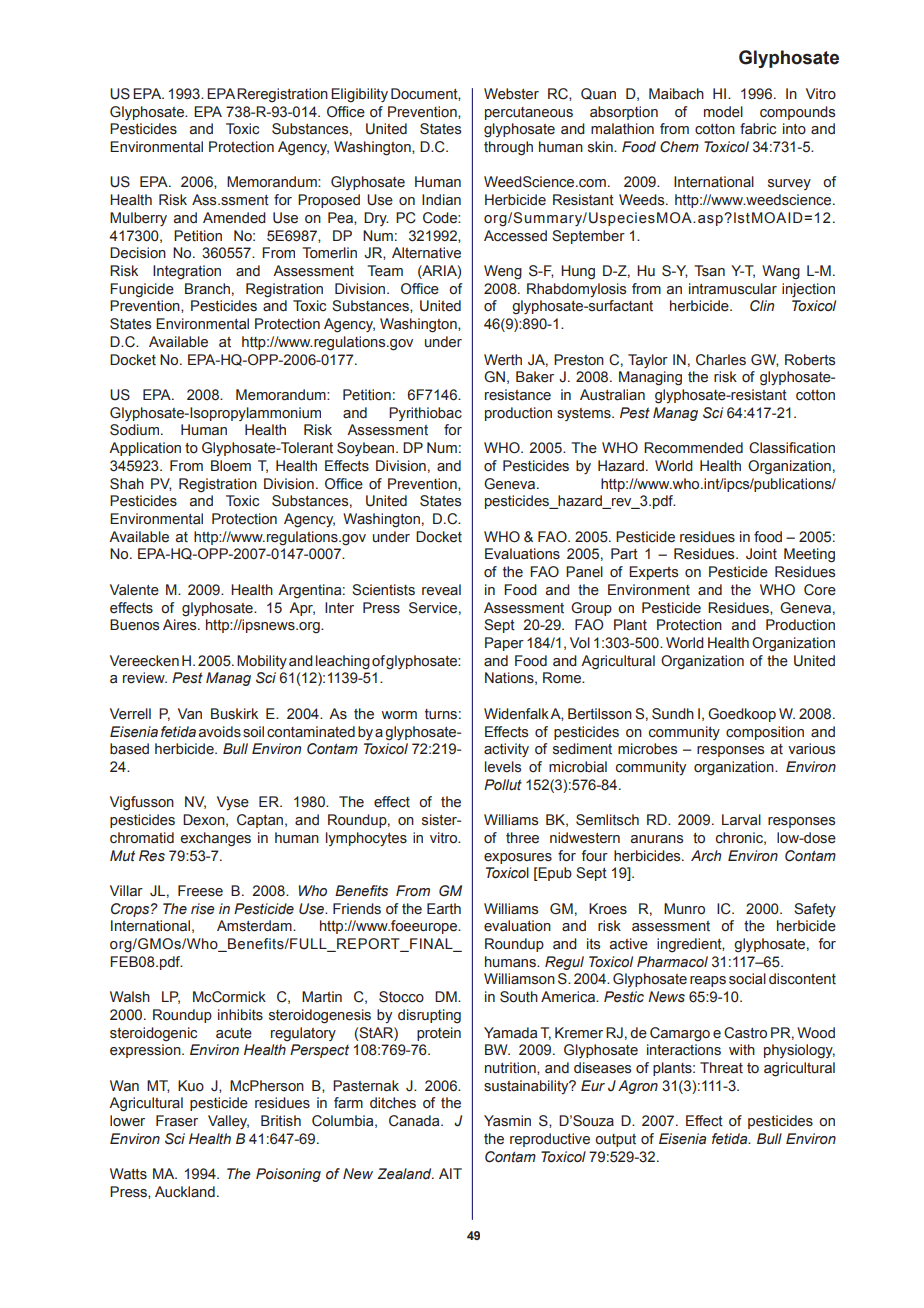  Describe the element at coordinates (585, 414) in the document. I see `systems` at that location.
